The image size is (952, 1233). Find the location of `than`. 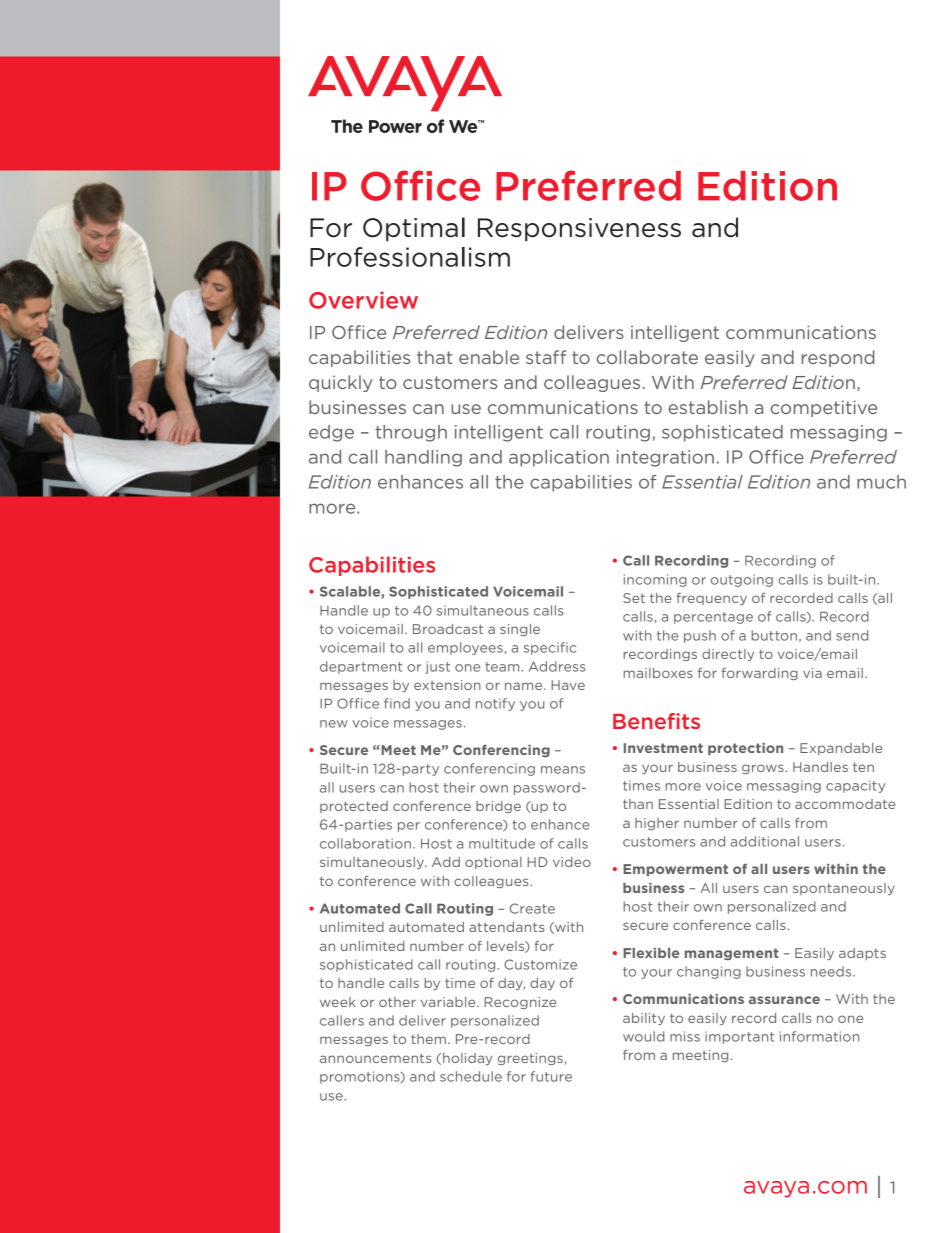

than is located at coordinates (638, 804).
